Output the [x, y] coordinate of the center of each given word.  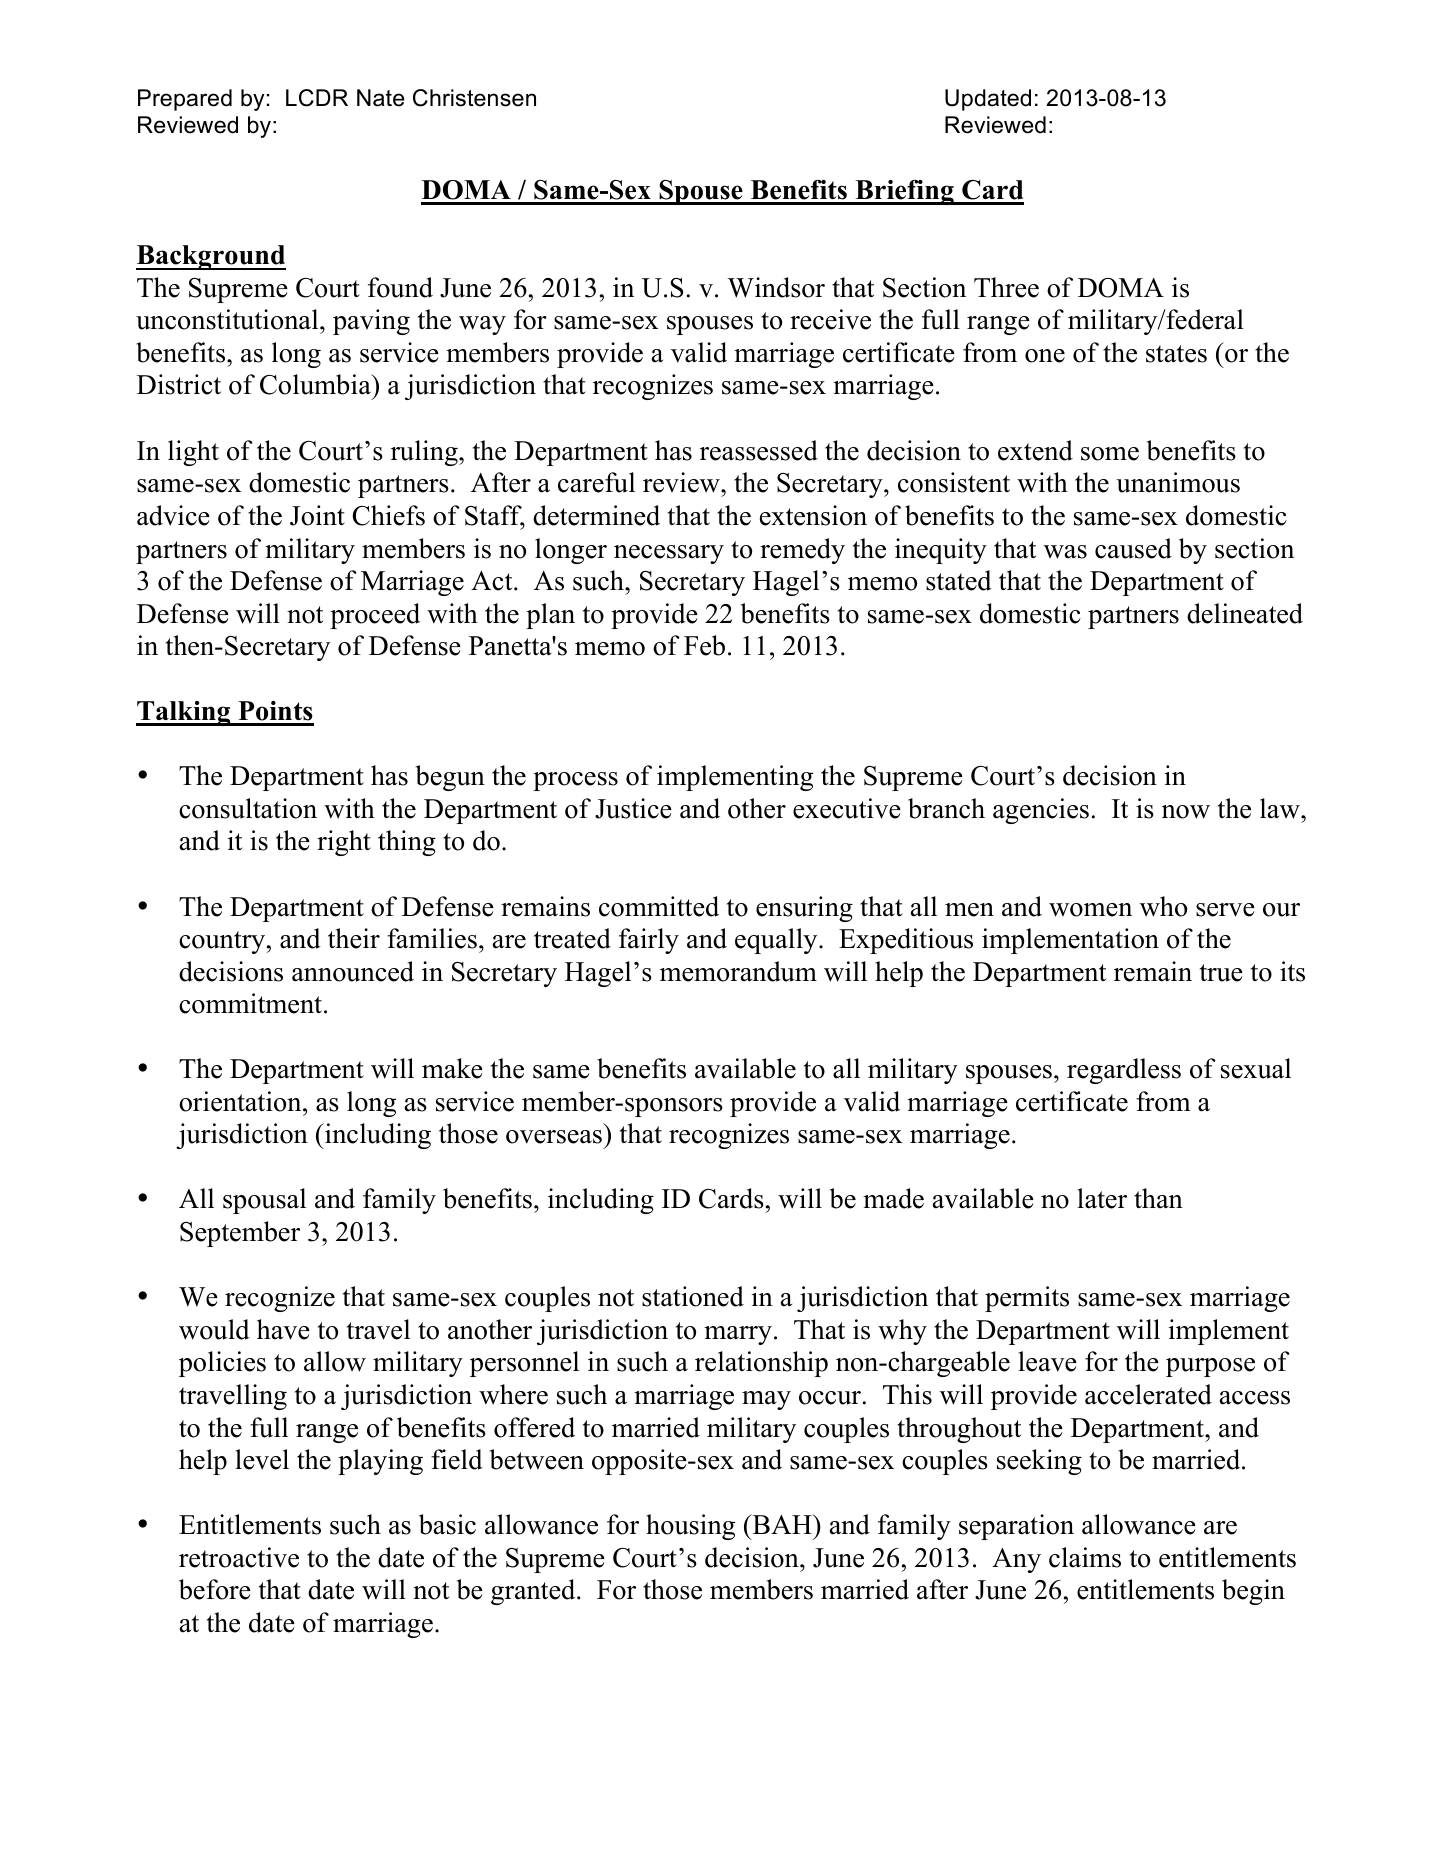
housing [690, 1527]
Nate [380, 98]
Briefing [904, 192]
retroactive [239, 1557]
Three [1006, 287]
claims [1085, 1557]
